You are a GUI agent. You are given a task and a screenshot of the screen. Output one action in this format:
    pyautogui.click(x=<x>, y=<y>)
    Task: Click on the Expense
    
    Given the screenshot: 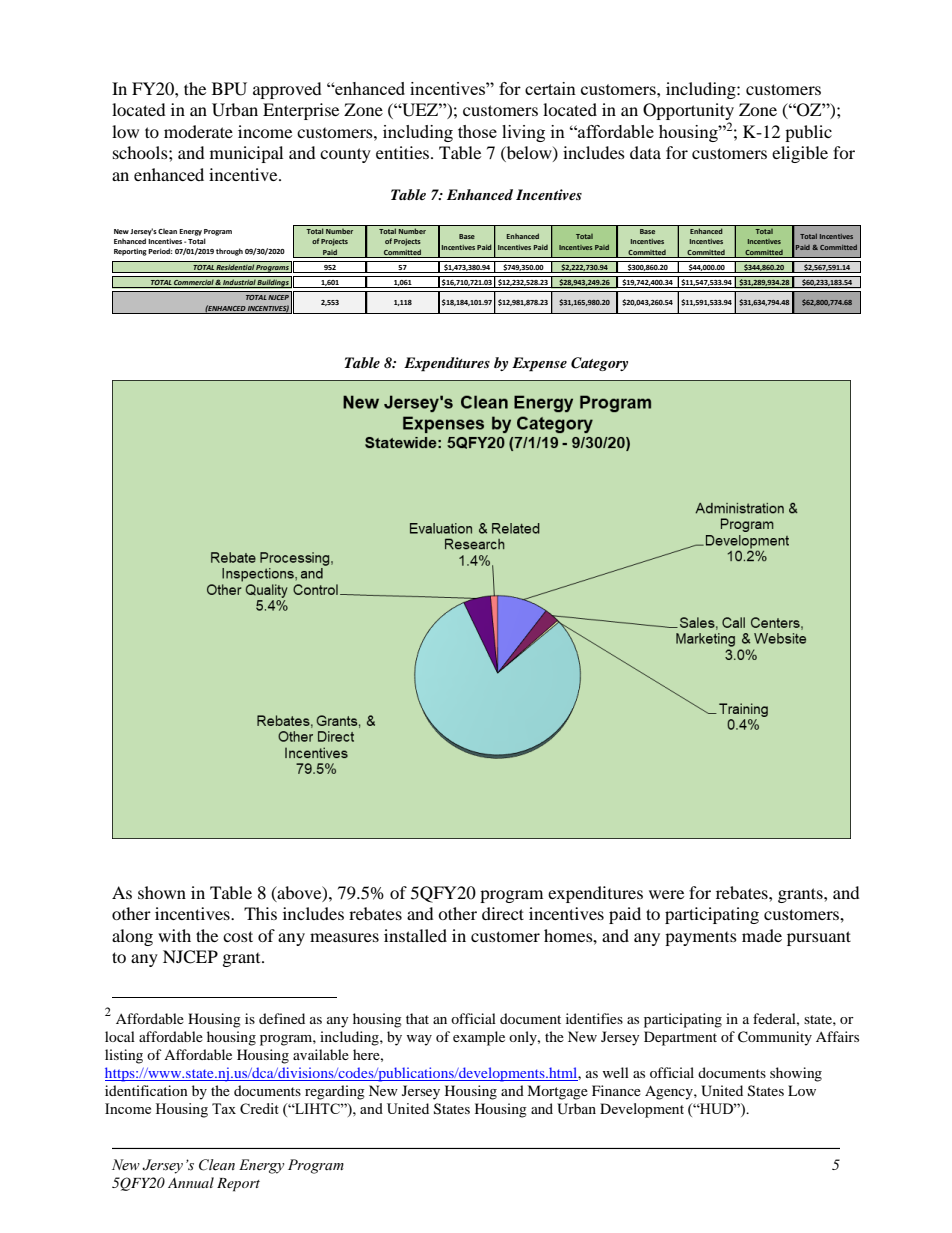 What is the action you would take?
    pyautogui.click(x=539, y=364)
